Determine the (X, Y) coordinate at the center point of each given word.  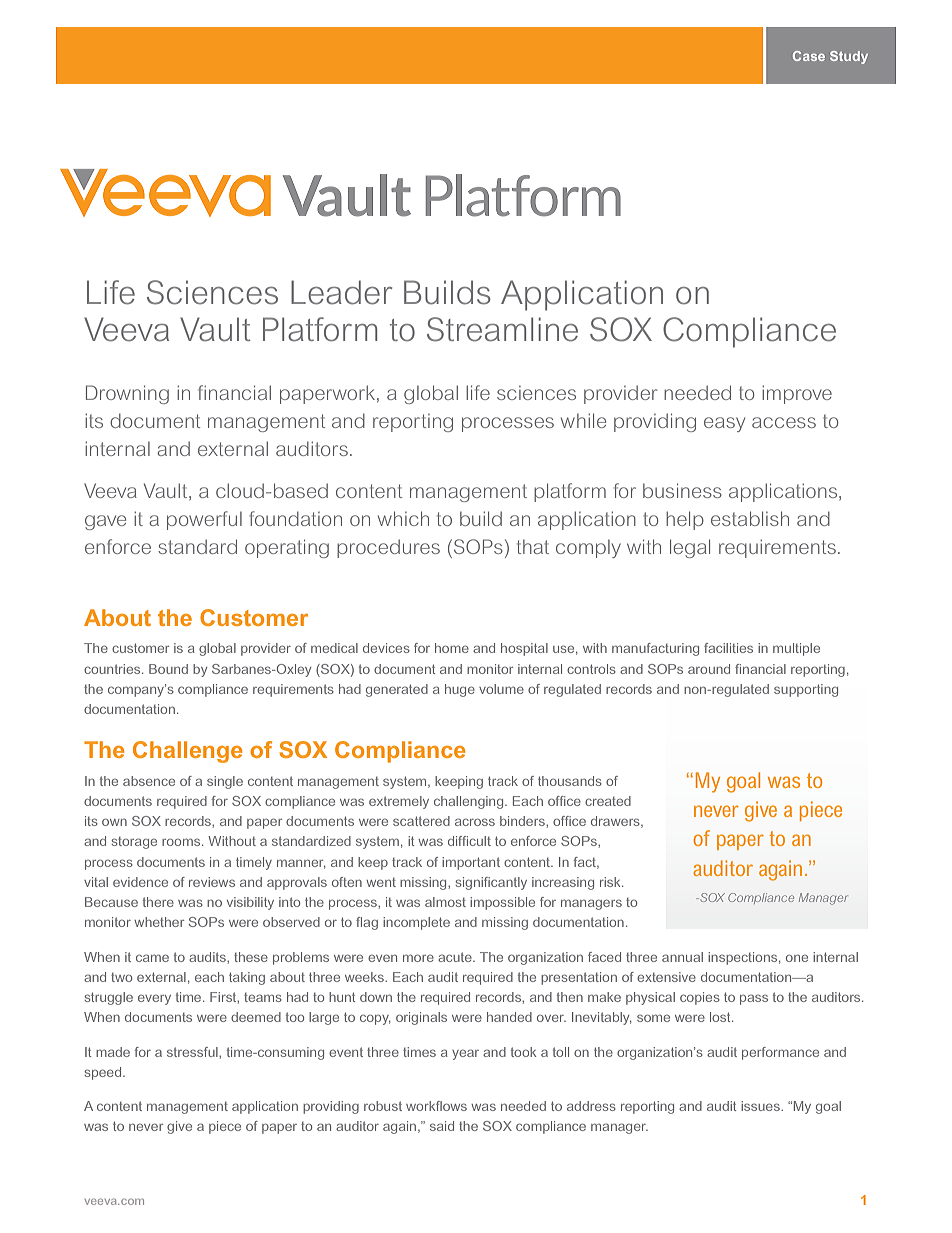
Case (809, 56)
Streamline (502, 329)
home (452, 648)
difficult (469, 841)
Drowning (127, 394)
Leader (341, 292)
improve (797, 394)
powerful (204, 520)
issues (761, 1106)
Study (849, 57)
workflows (436, 1106)
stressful (193, 1052)
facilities (728, 648)
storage (134, 843)
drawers (616, 822)
